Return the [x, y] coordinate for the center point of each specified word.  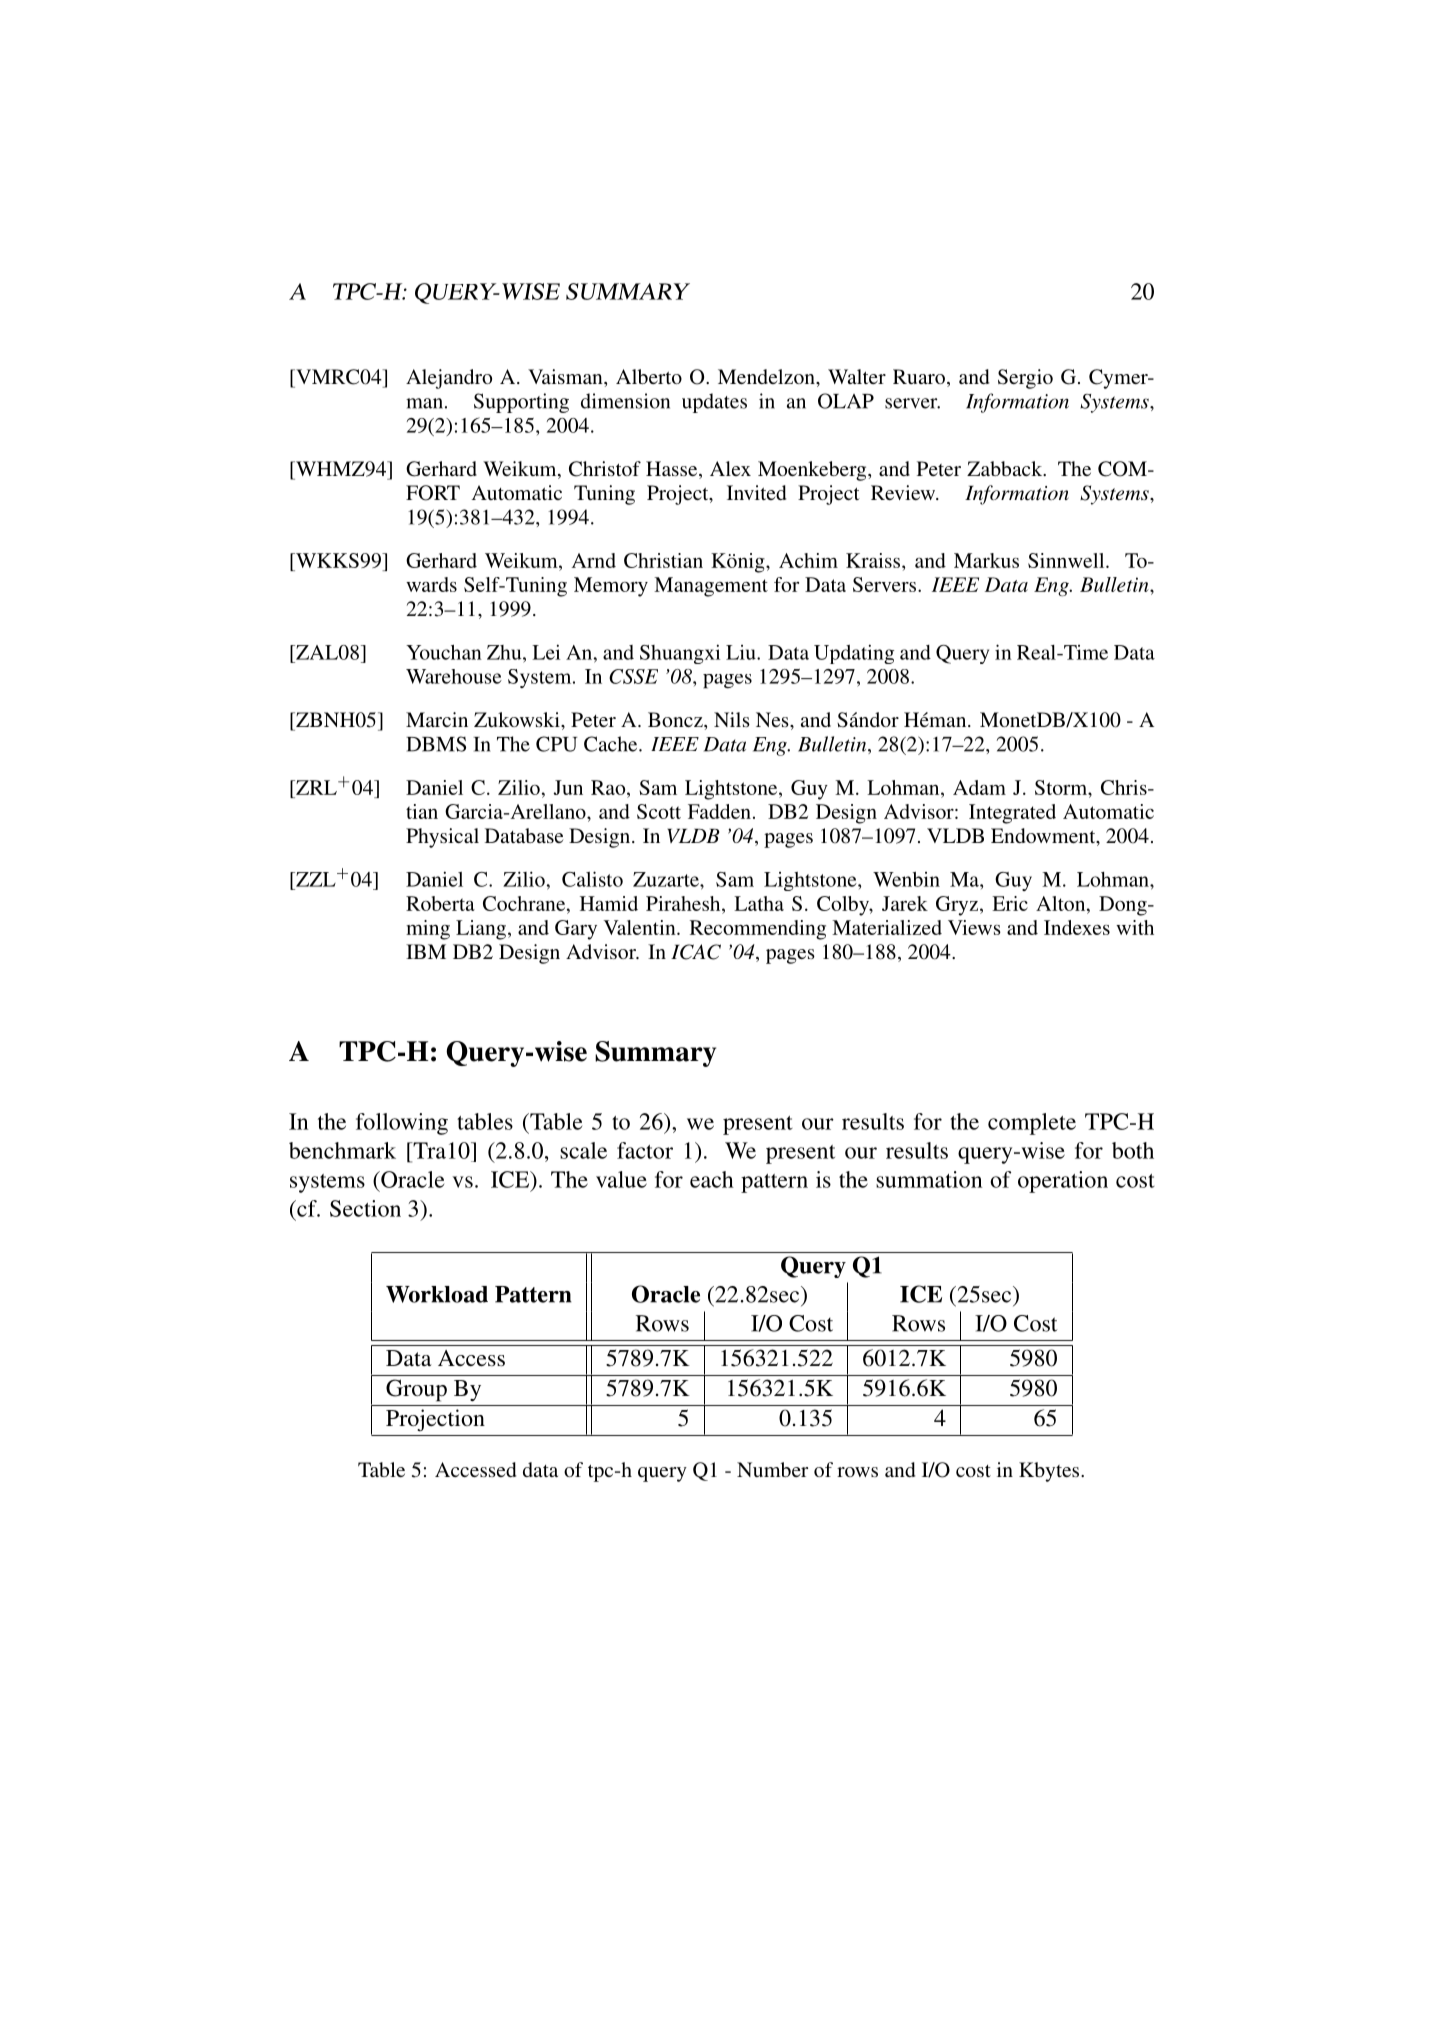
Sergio [1025, 379]
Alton [1062, 903]
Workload [437, 1294]
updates [714, 403]
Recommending [758, 930]
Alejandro [449, 379]
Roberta [440, 903]
